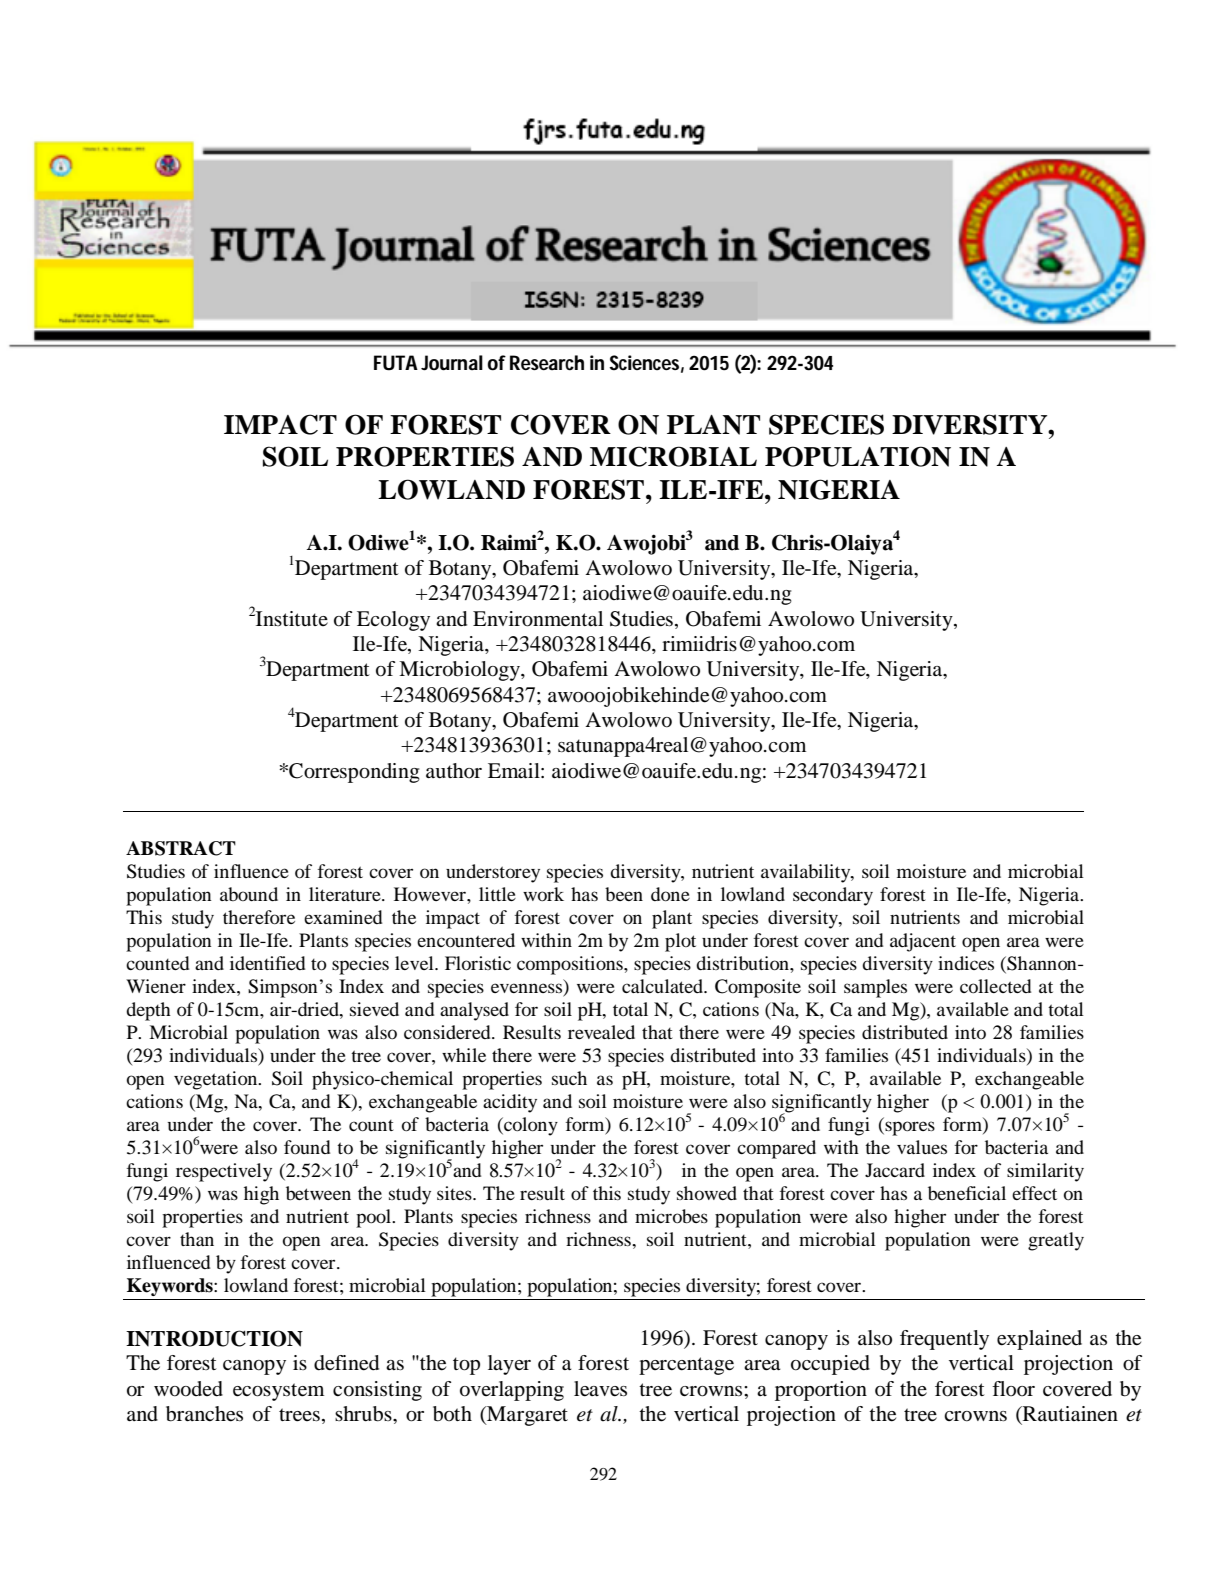 Image resolution: width=1225 pixels, height=1585 pixels. Describe the element at coordinates (278, 1392) in the screenshot. I see `ecosystem` at that location.
